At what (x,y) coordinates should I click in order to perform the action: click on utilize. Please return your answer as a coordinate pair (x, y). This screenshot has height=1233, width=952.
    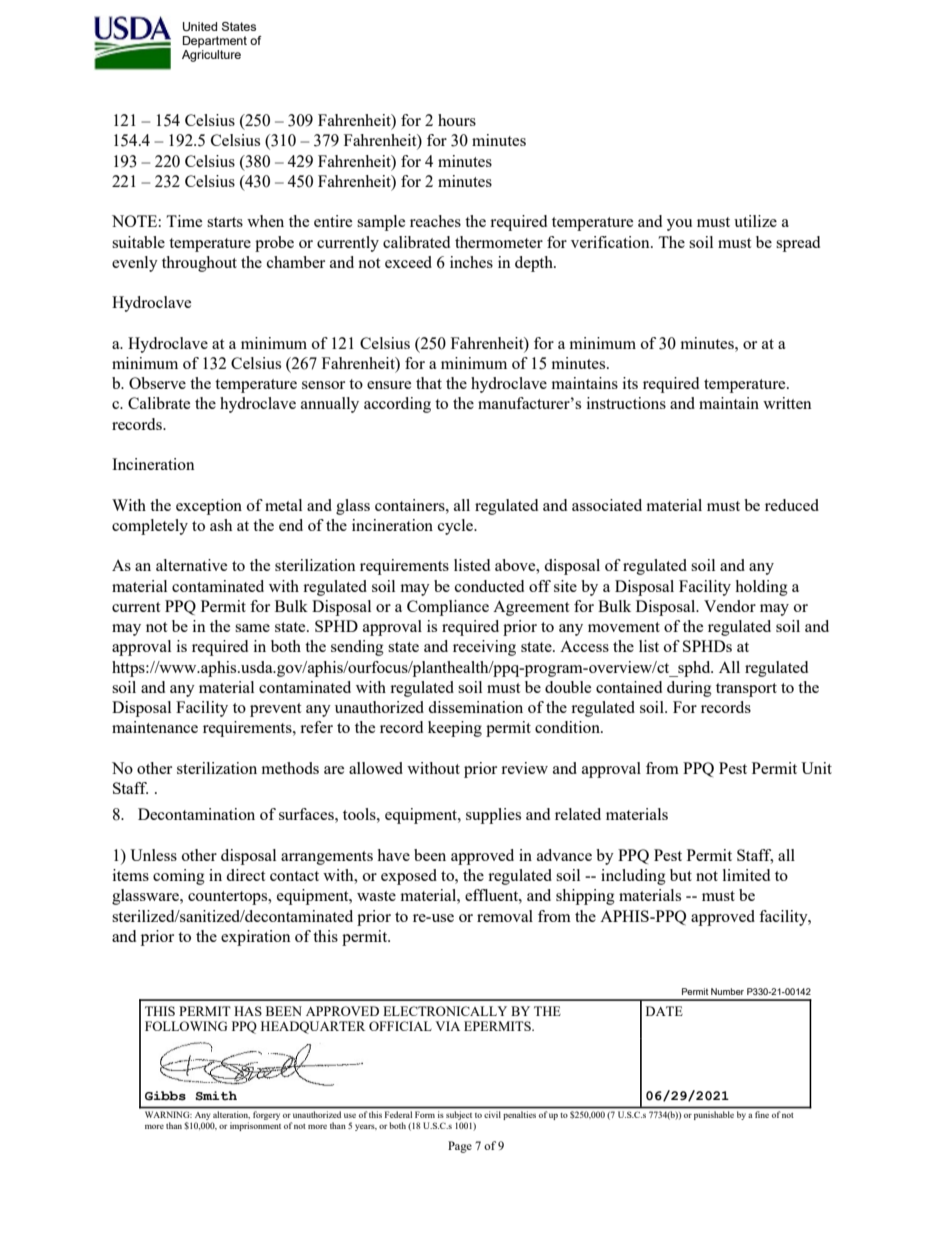
    Looking at the image, I should click on (755, 221).
